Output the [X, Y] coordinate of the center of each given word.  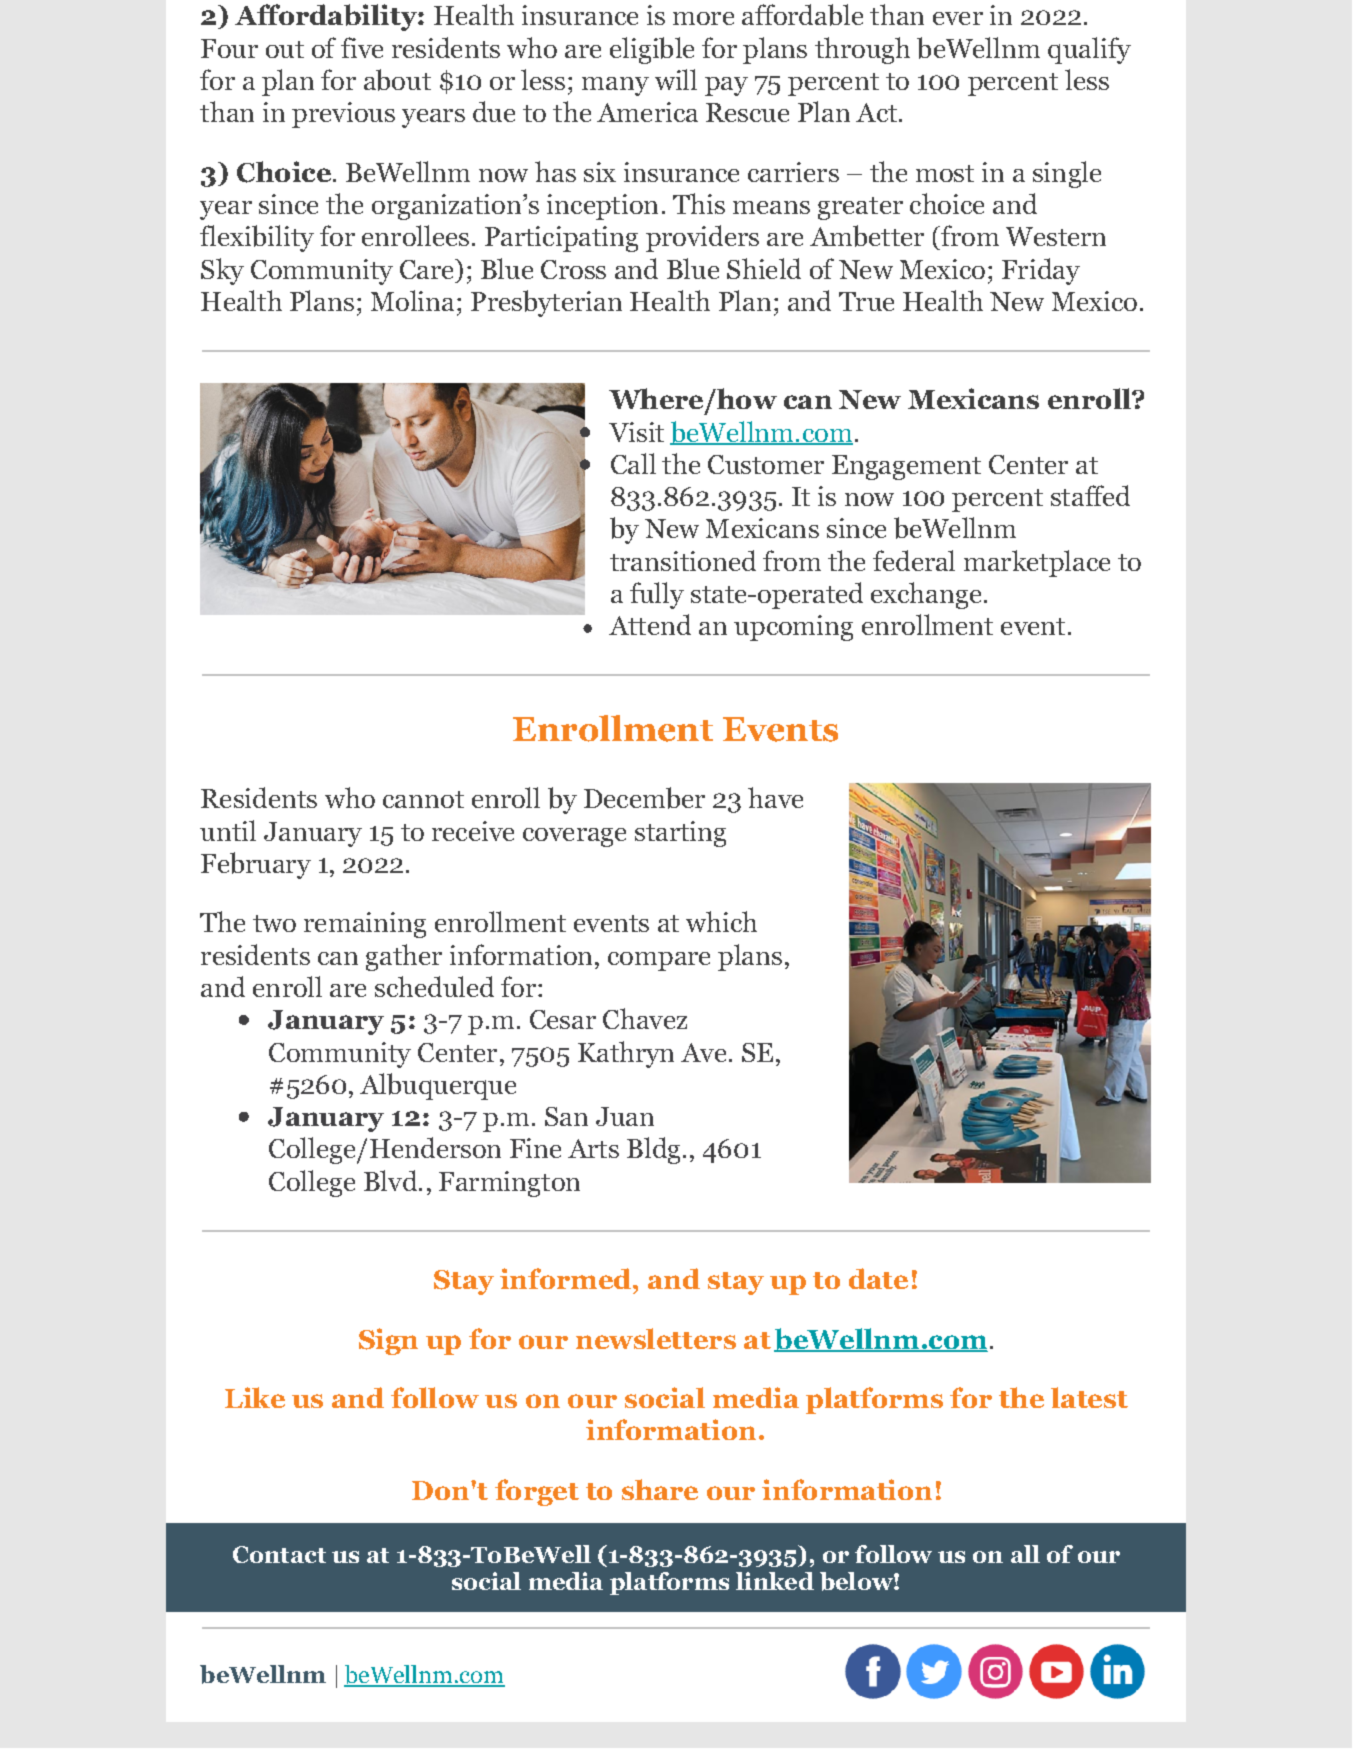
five [362, 47]
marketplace [1037, 563]
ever [958, 18]
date [878, 1278]
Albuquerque [438, 1086]
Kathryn [626, 1054]
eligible [652, 50]
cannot [423, 799]
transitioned [683, 560]
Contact [279, 1554]
